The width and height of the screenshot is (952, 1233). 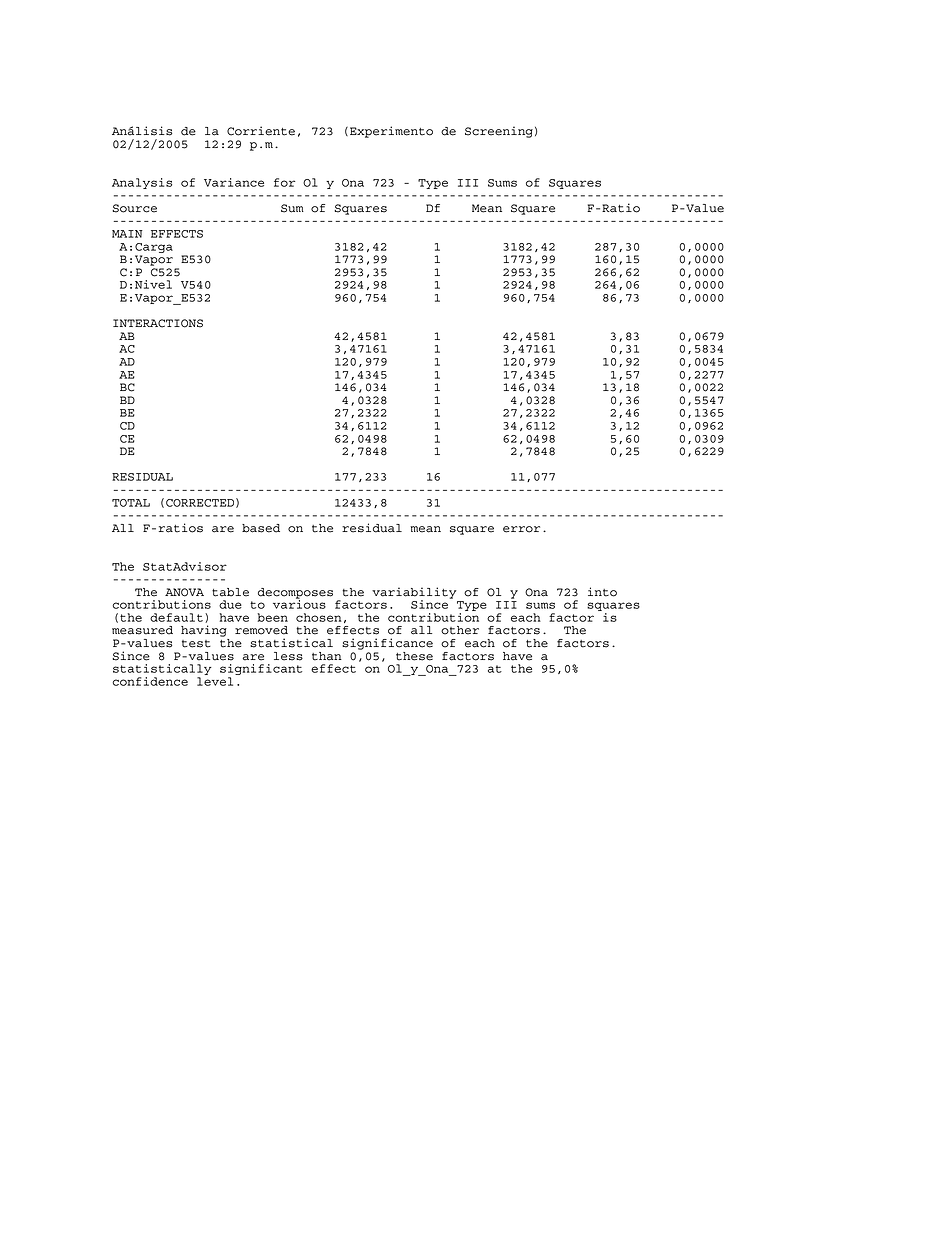 What do you see at coordinates (261, 131) in the screenshot?
I see `Corriente` at bounding box center [261, 131].
